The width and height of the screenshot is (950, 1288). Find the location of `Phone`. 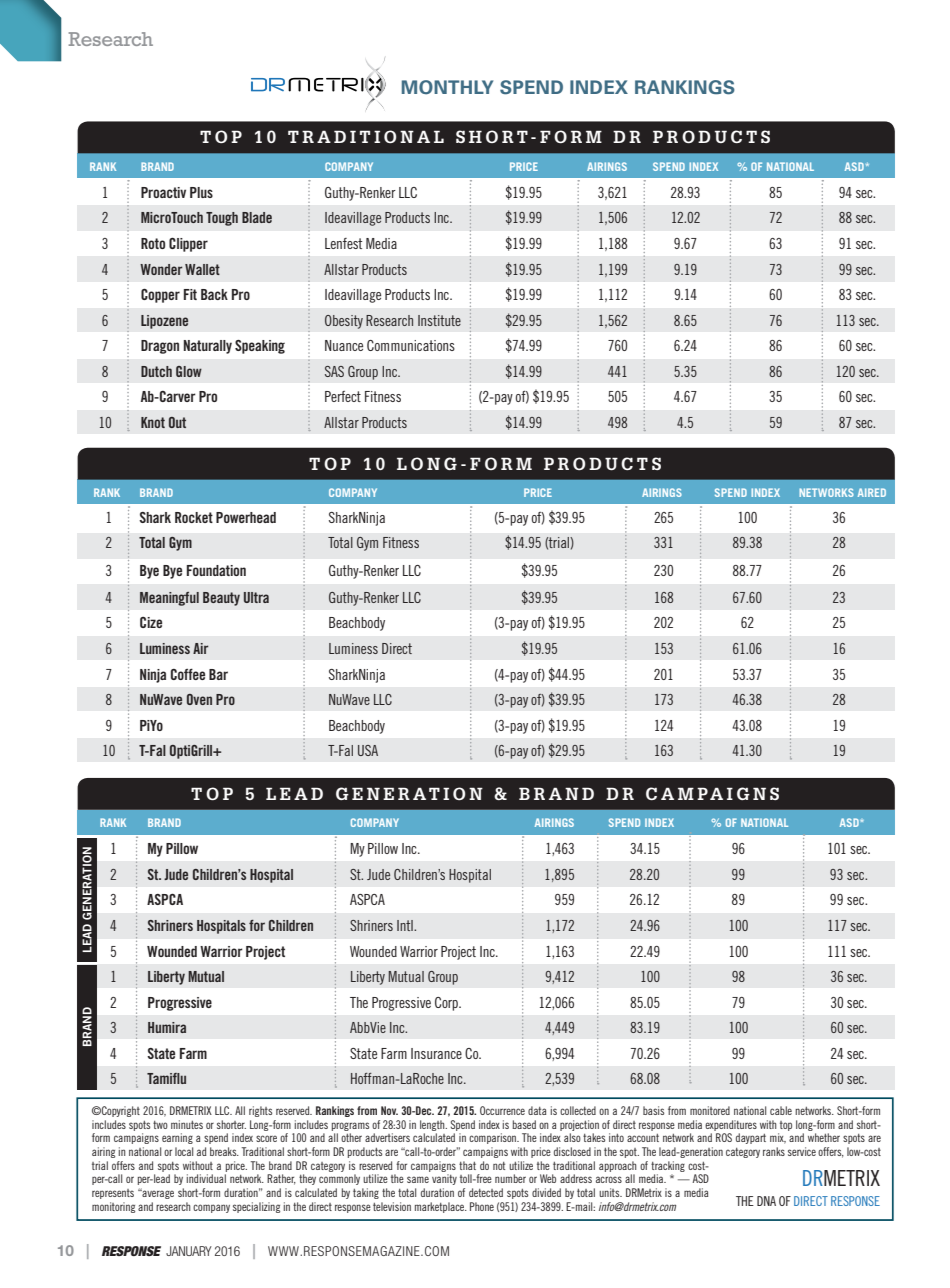

Phone is located at coordinates (482, 1206).
